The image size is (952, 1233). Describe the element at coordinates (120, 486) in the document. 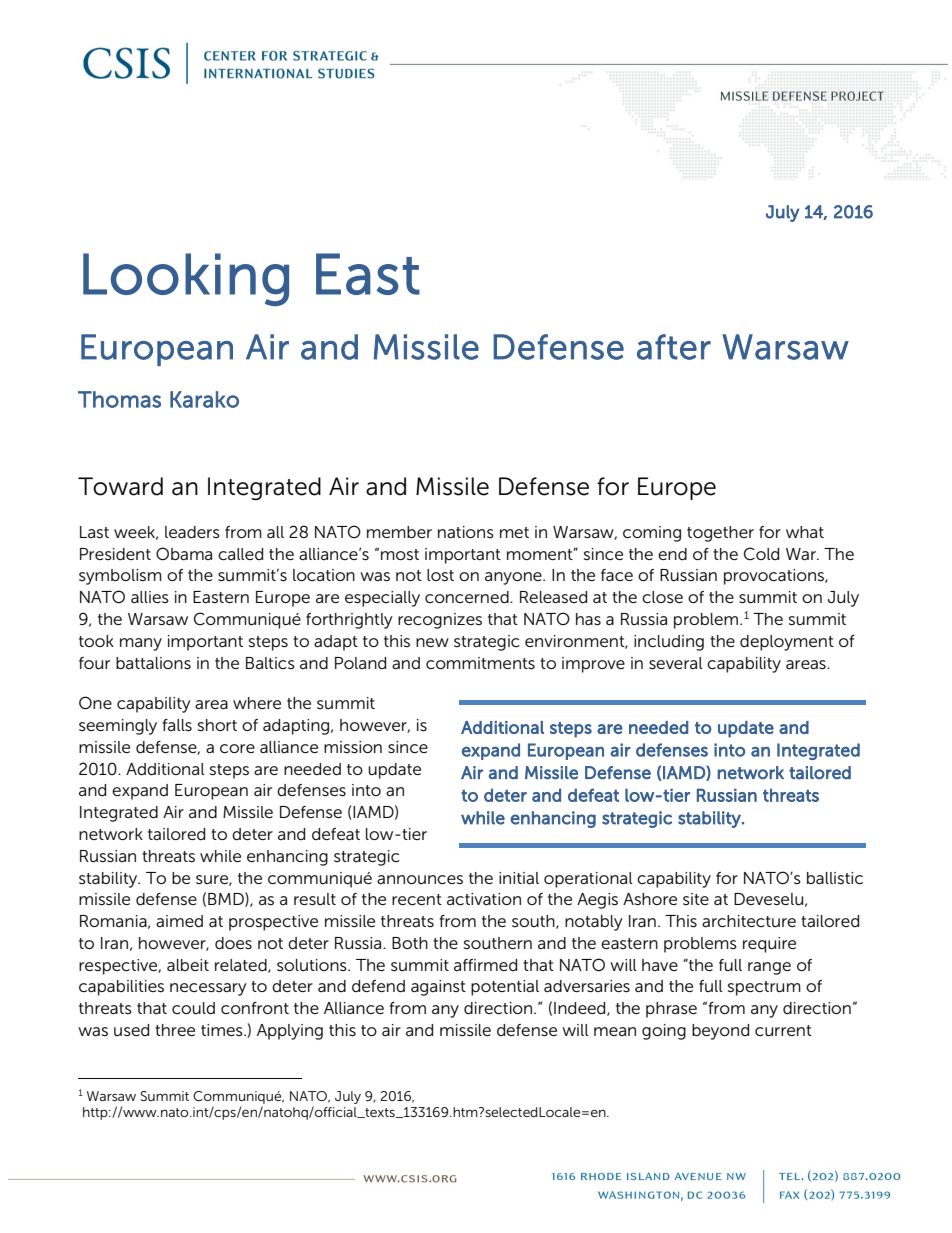

I see `Toward` at that location.
